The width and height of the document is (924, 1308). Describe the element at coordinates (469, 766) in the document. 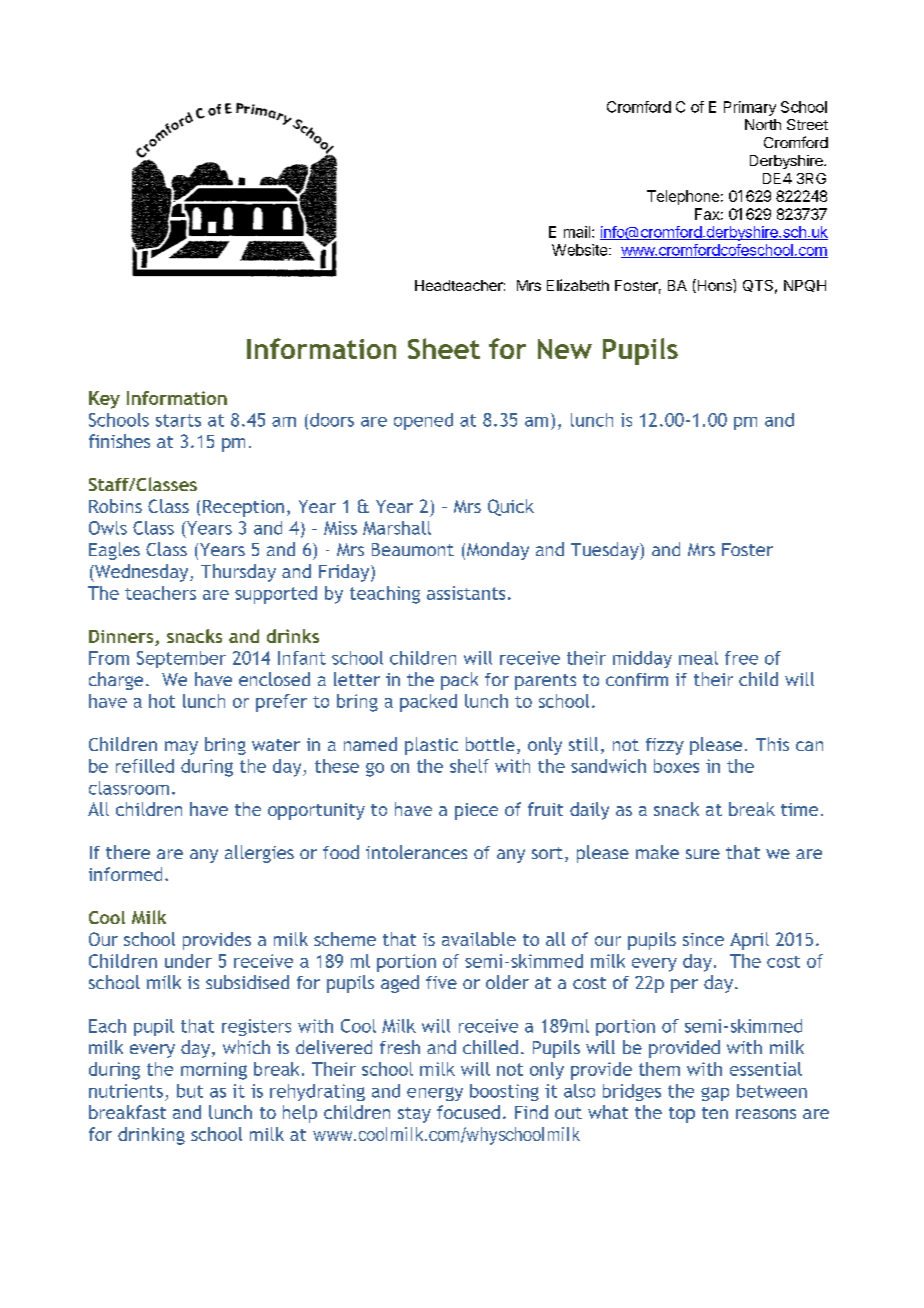

I see `shelf` at that location.
